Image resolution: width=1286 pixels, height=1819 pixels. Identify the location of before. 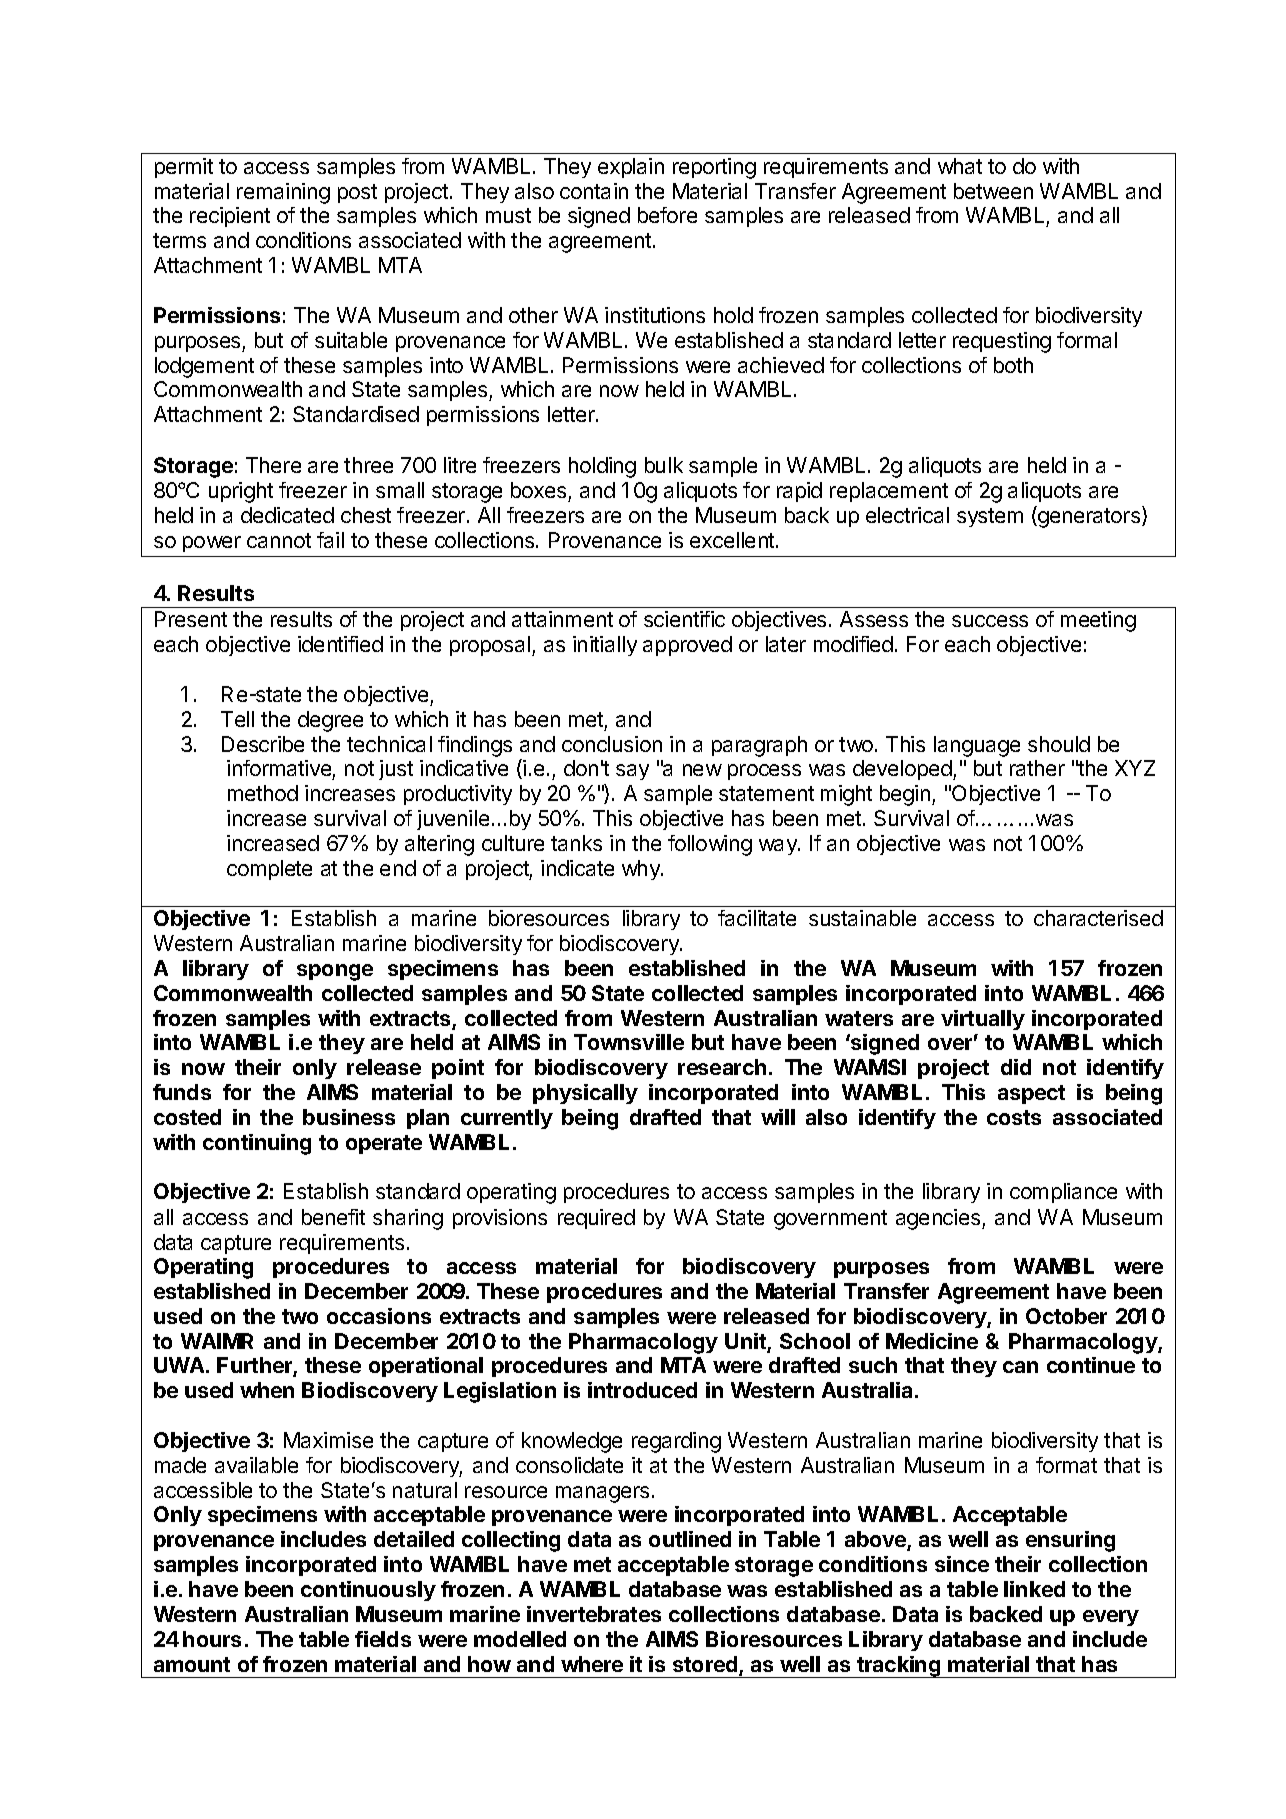
(667, 215).
